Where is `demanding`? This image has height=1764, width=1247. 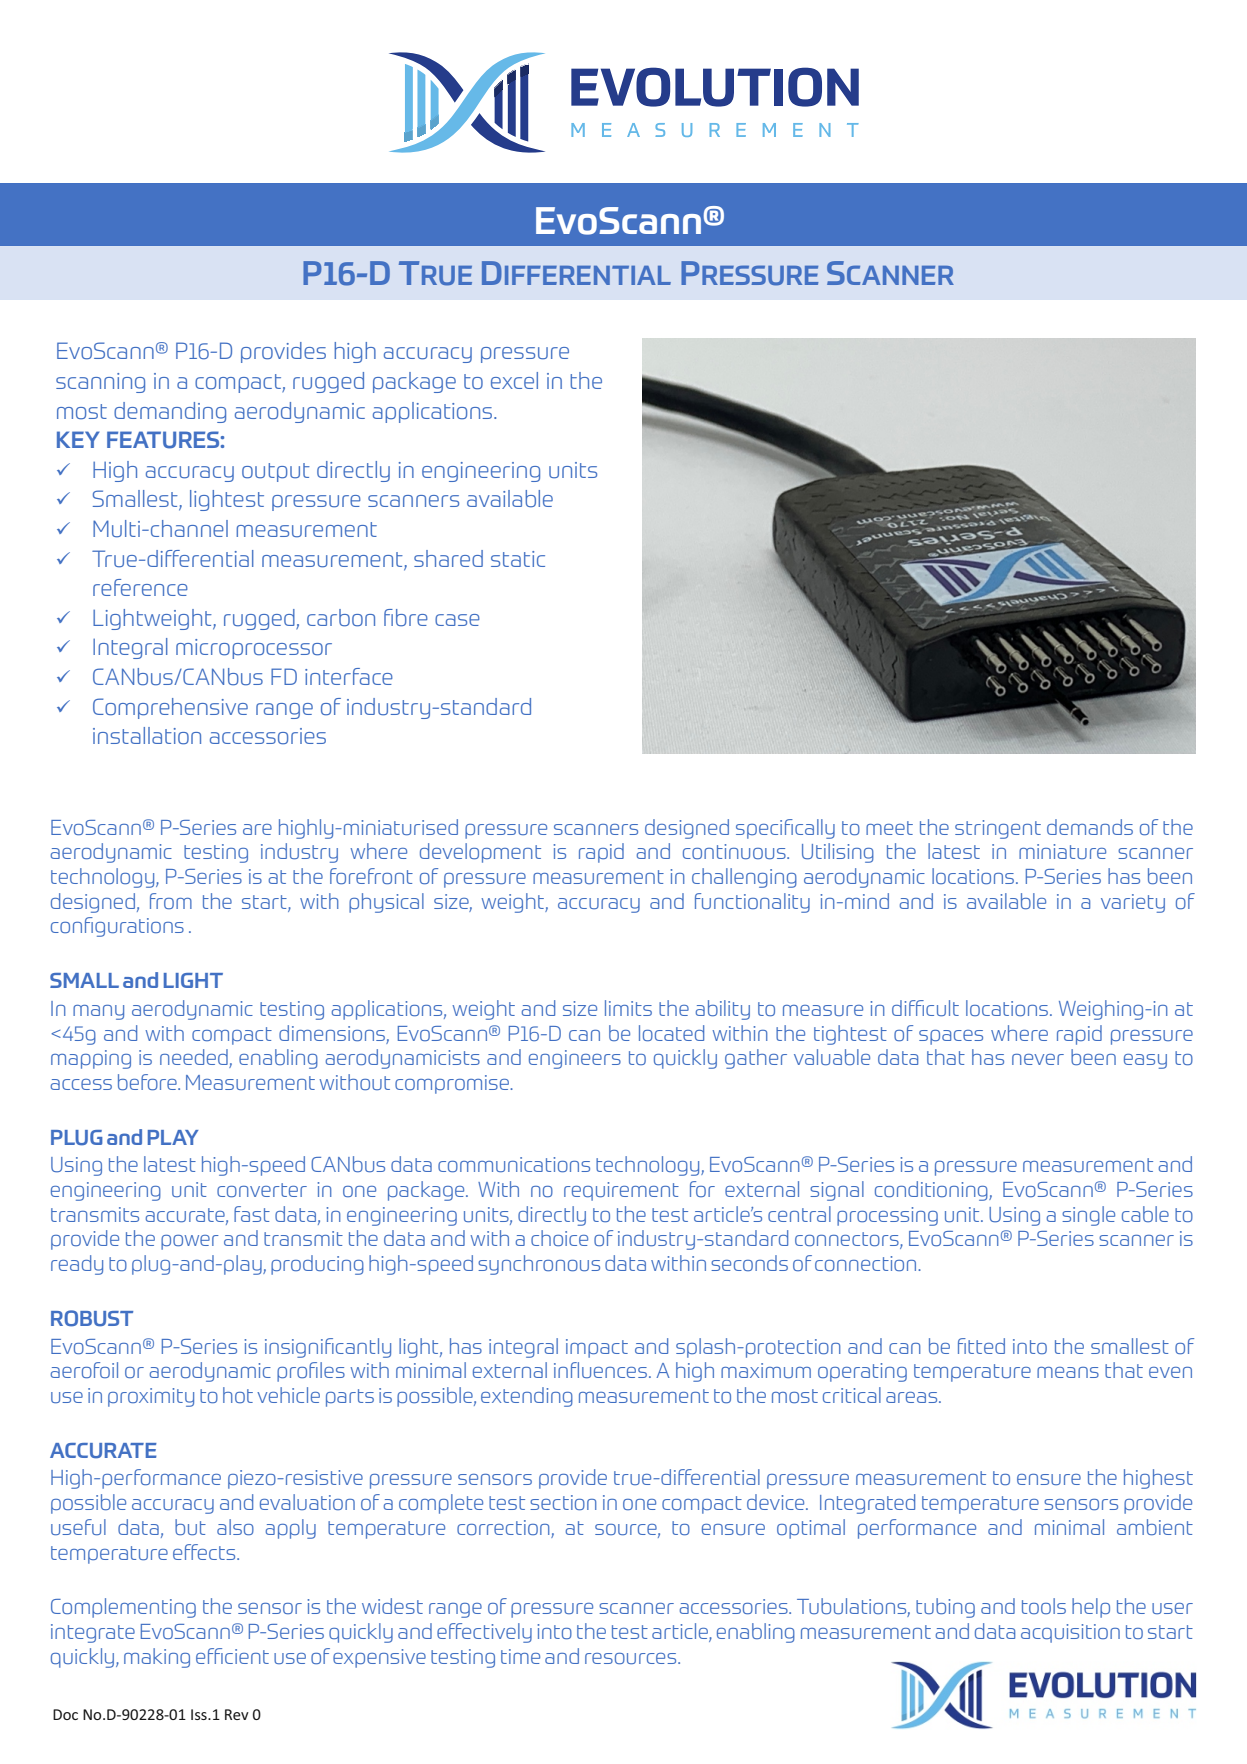
demanding is located at coordinates (170, 412).
